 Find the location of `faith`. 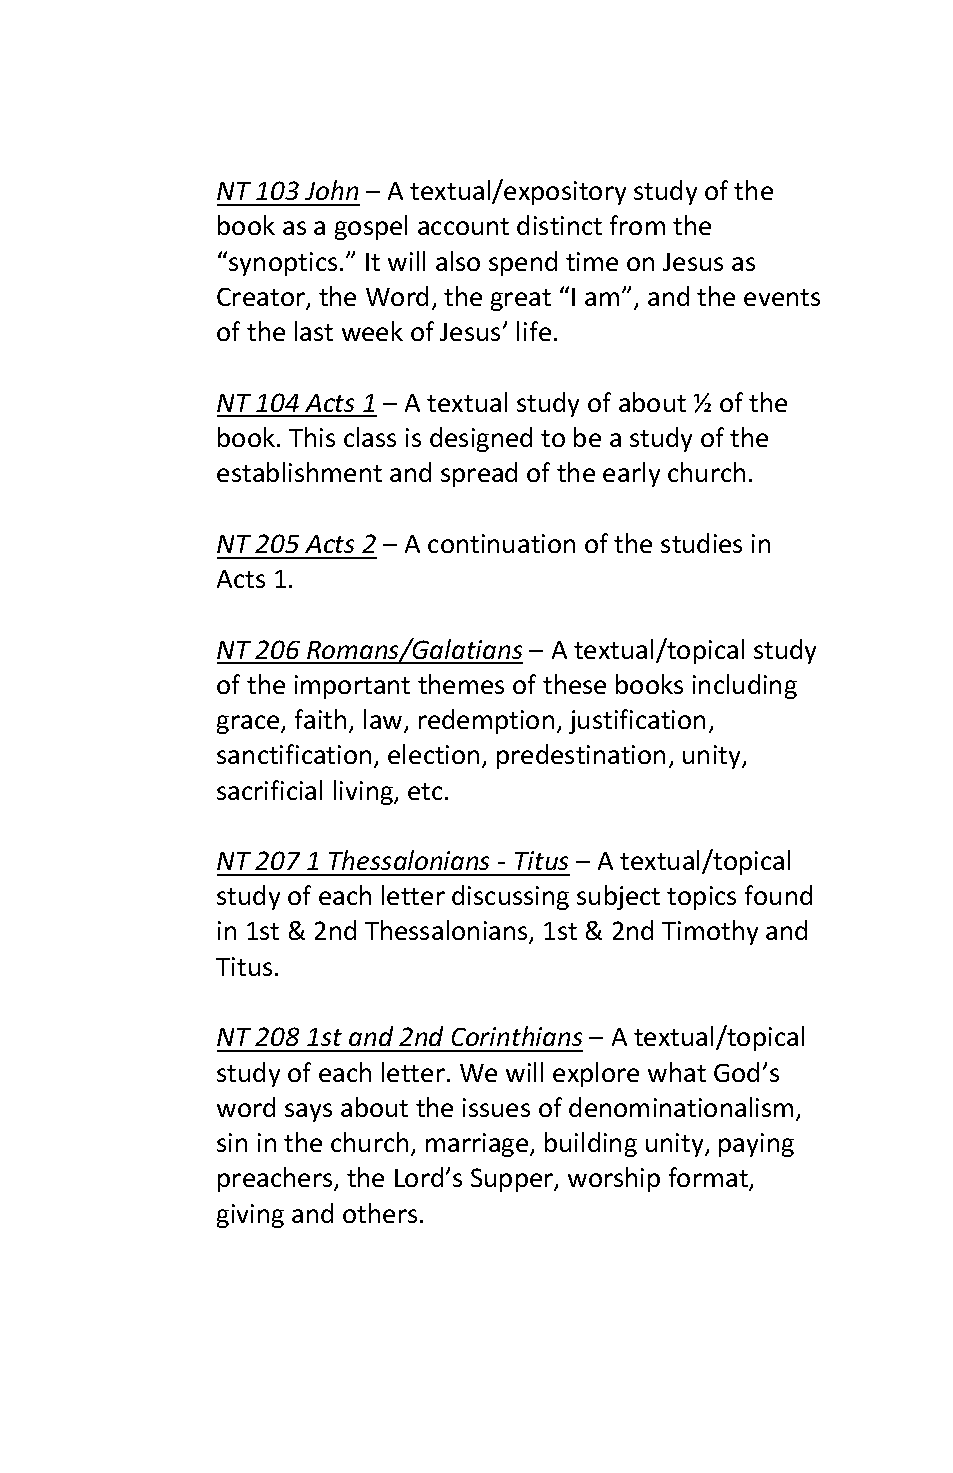

faith is located at coordinates (320, 719).
